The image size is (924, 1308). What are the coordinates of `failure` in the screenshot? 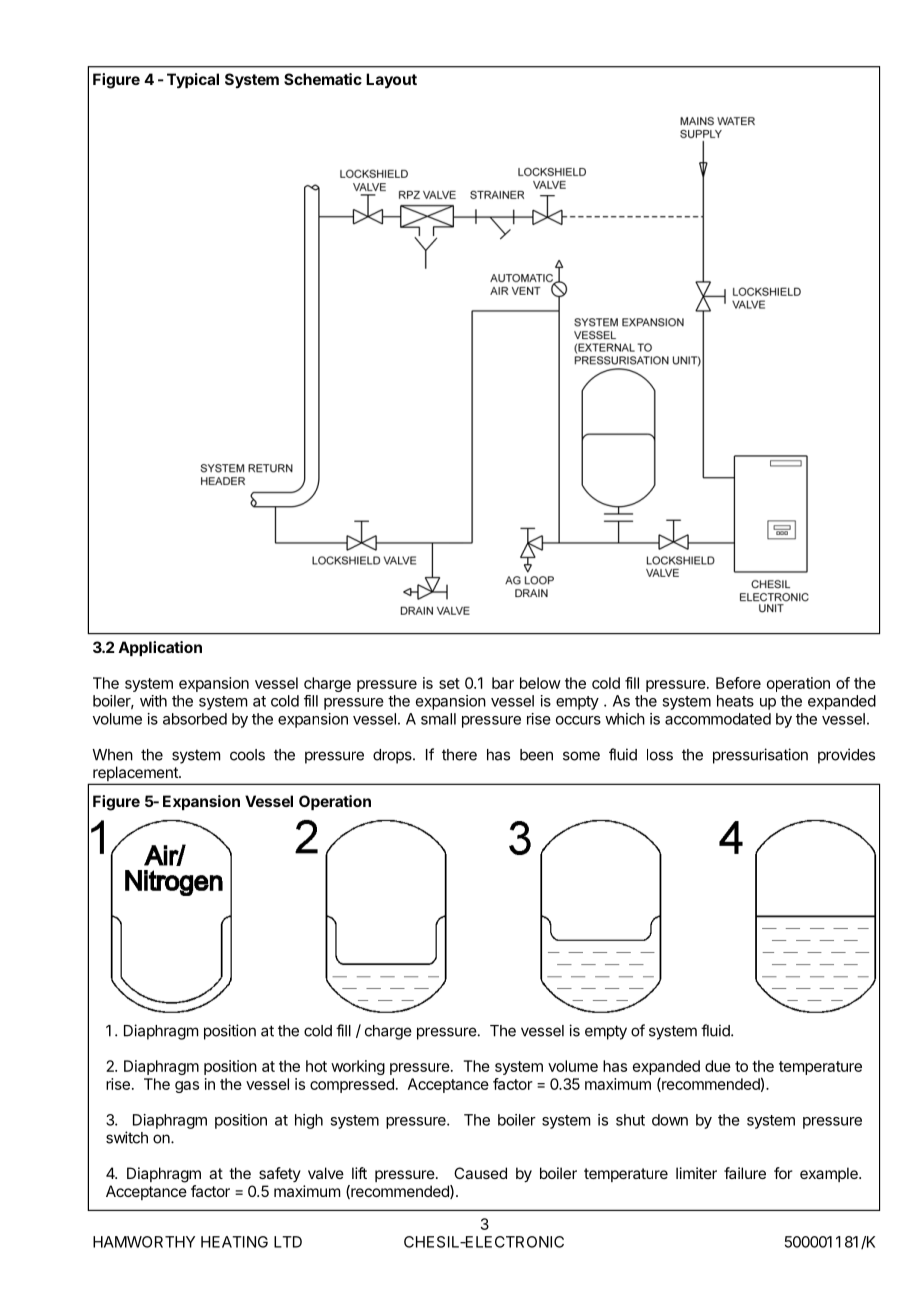 It's located at (745, 1173).
